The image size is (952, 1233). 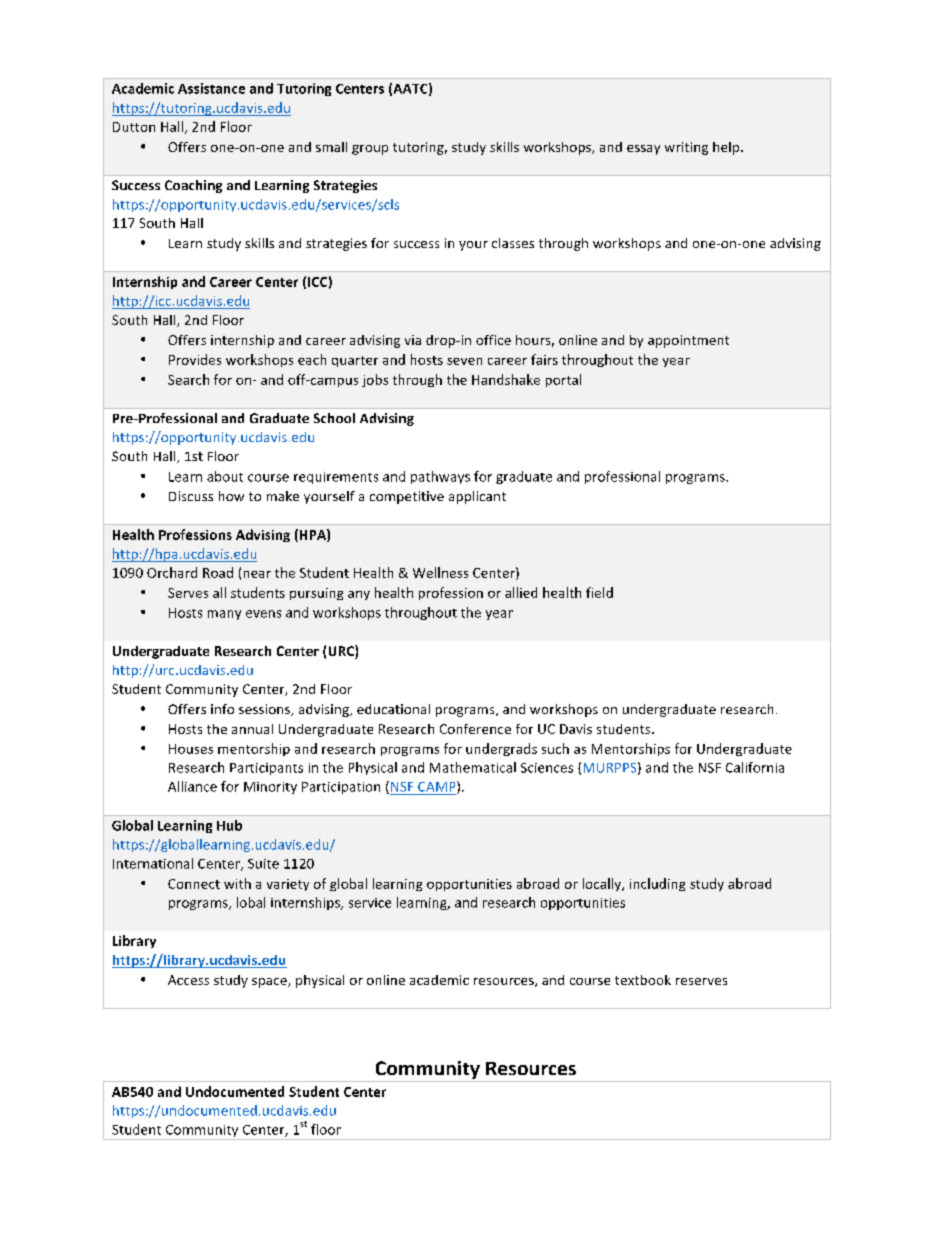 I want to click on Conference, so click(x=475, y=729).
